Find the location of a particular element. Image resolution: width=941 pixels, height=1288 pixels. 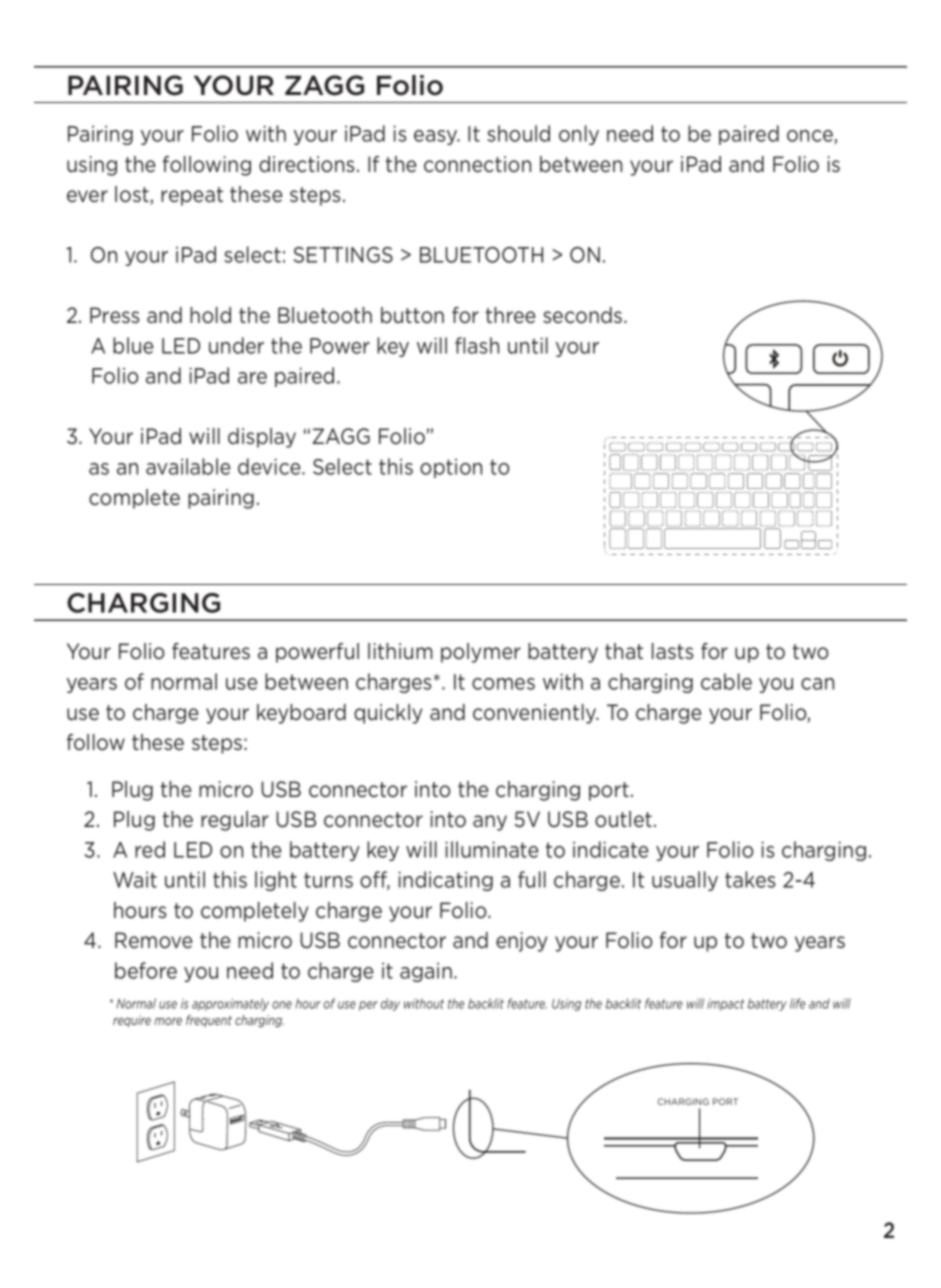

repeat is located at coordinates (192, 196).
